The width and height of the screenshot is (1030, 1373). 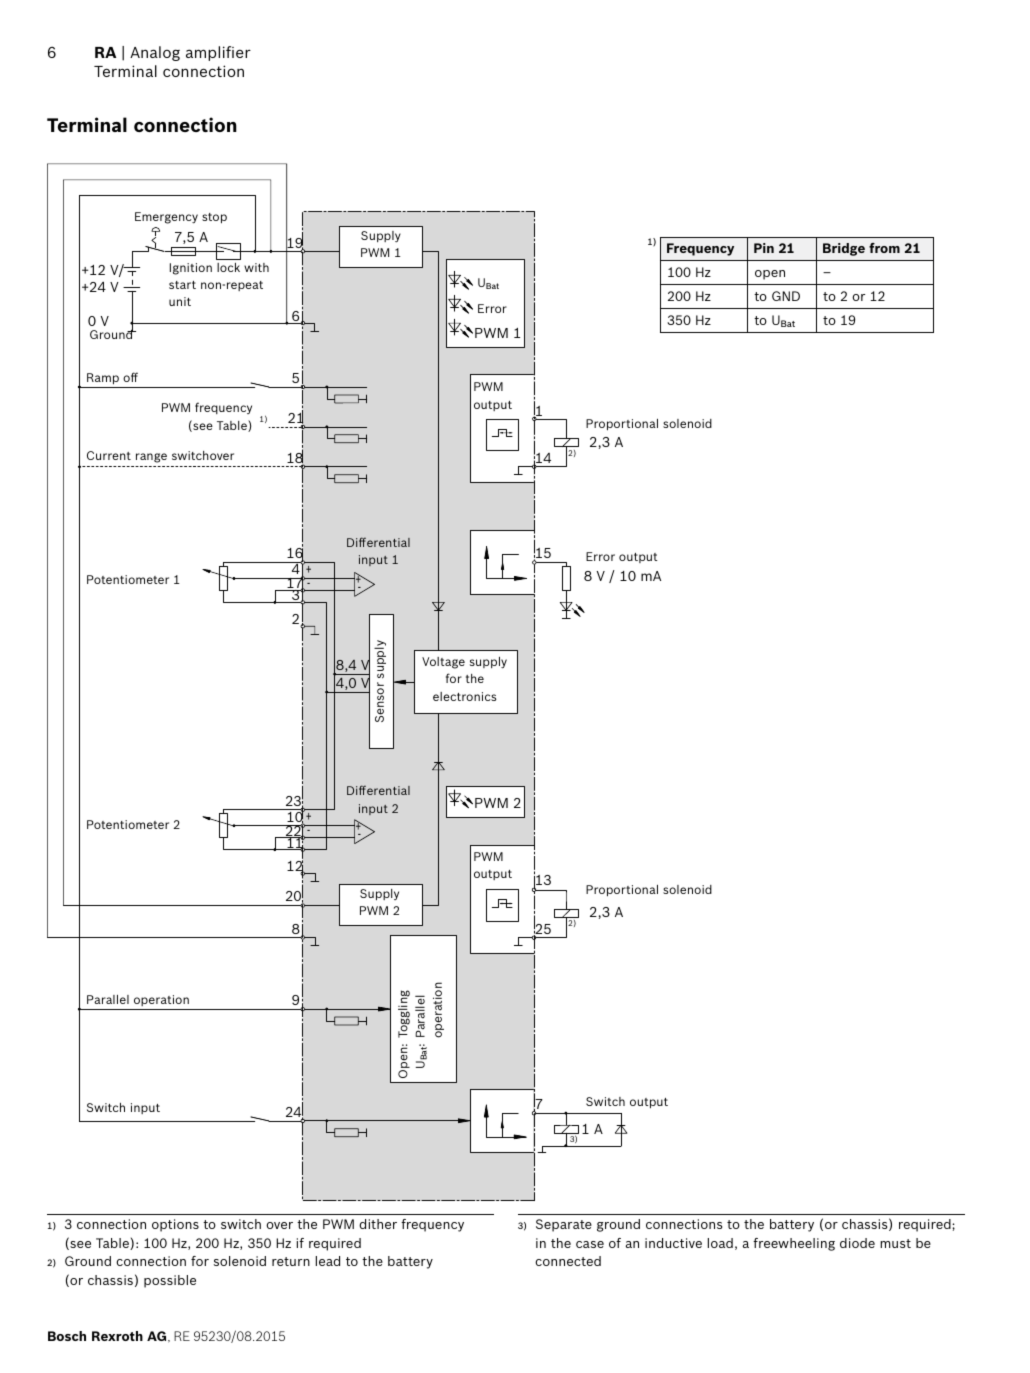 I want to click on possible, so click(x=170, y=1281).
